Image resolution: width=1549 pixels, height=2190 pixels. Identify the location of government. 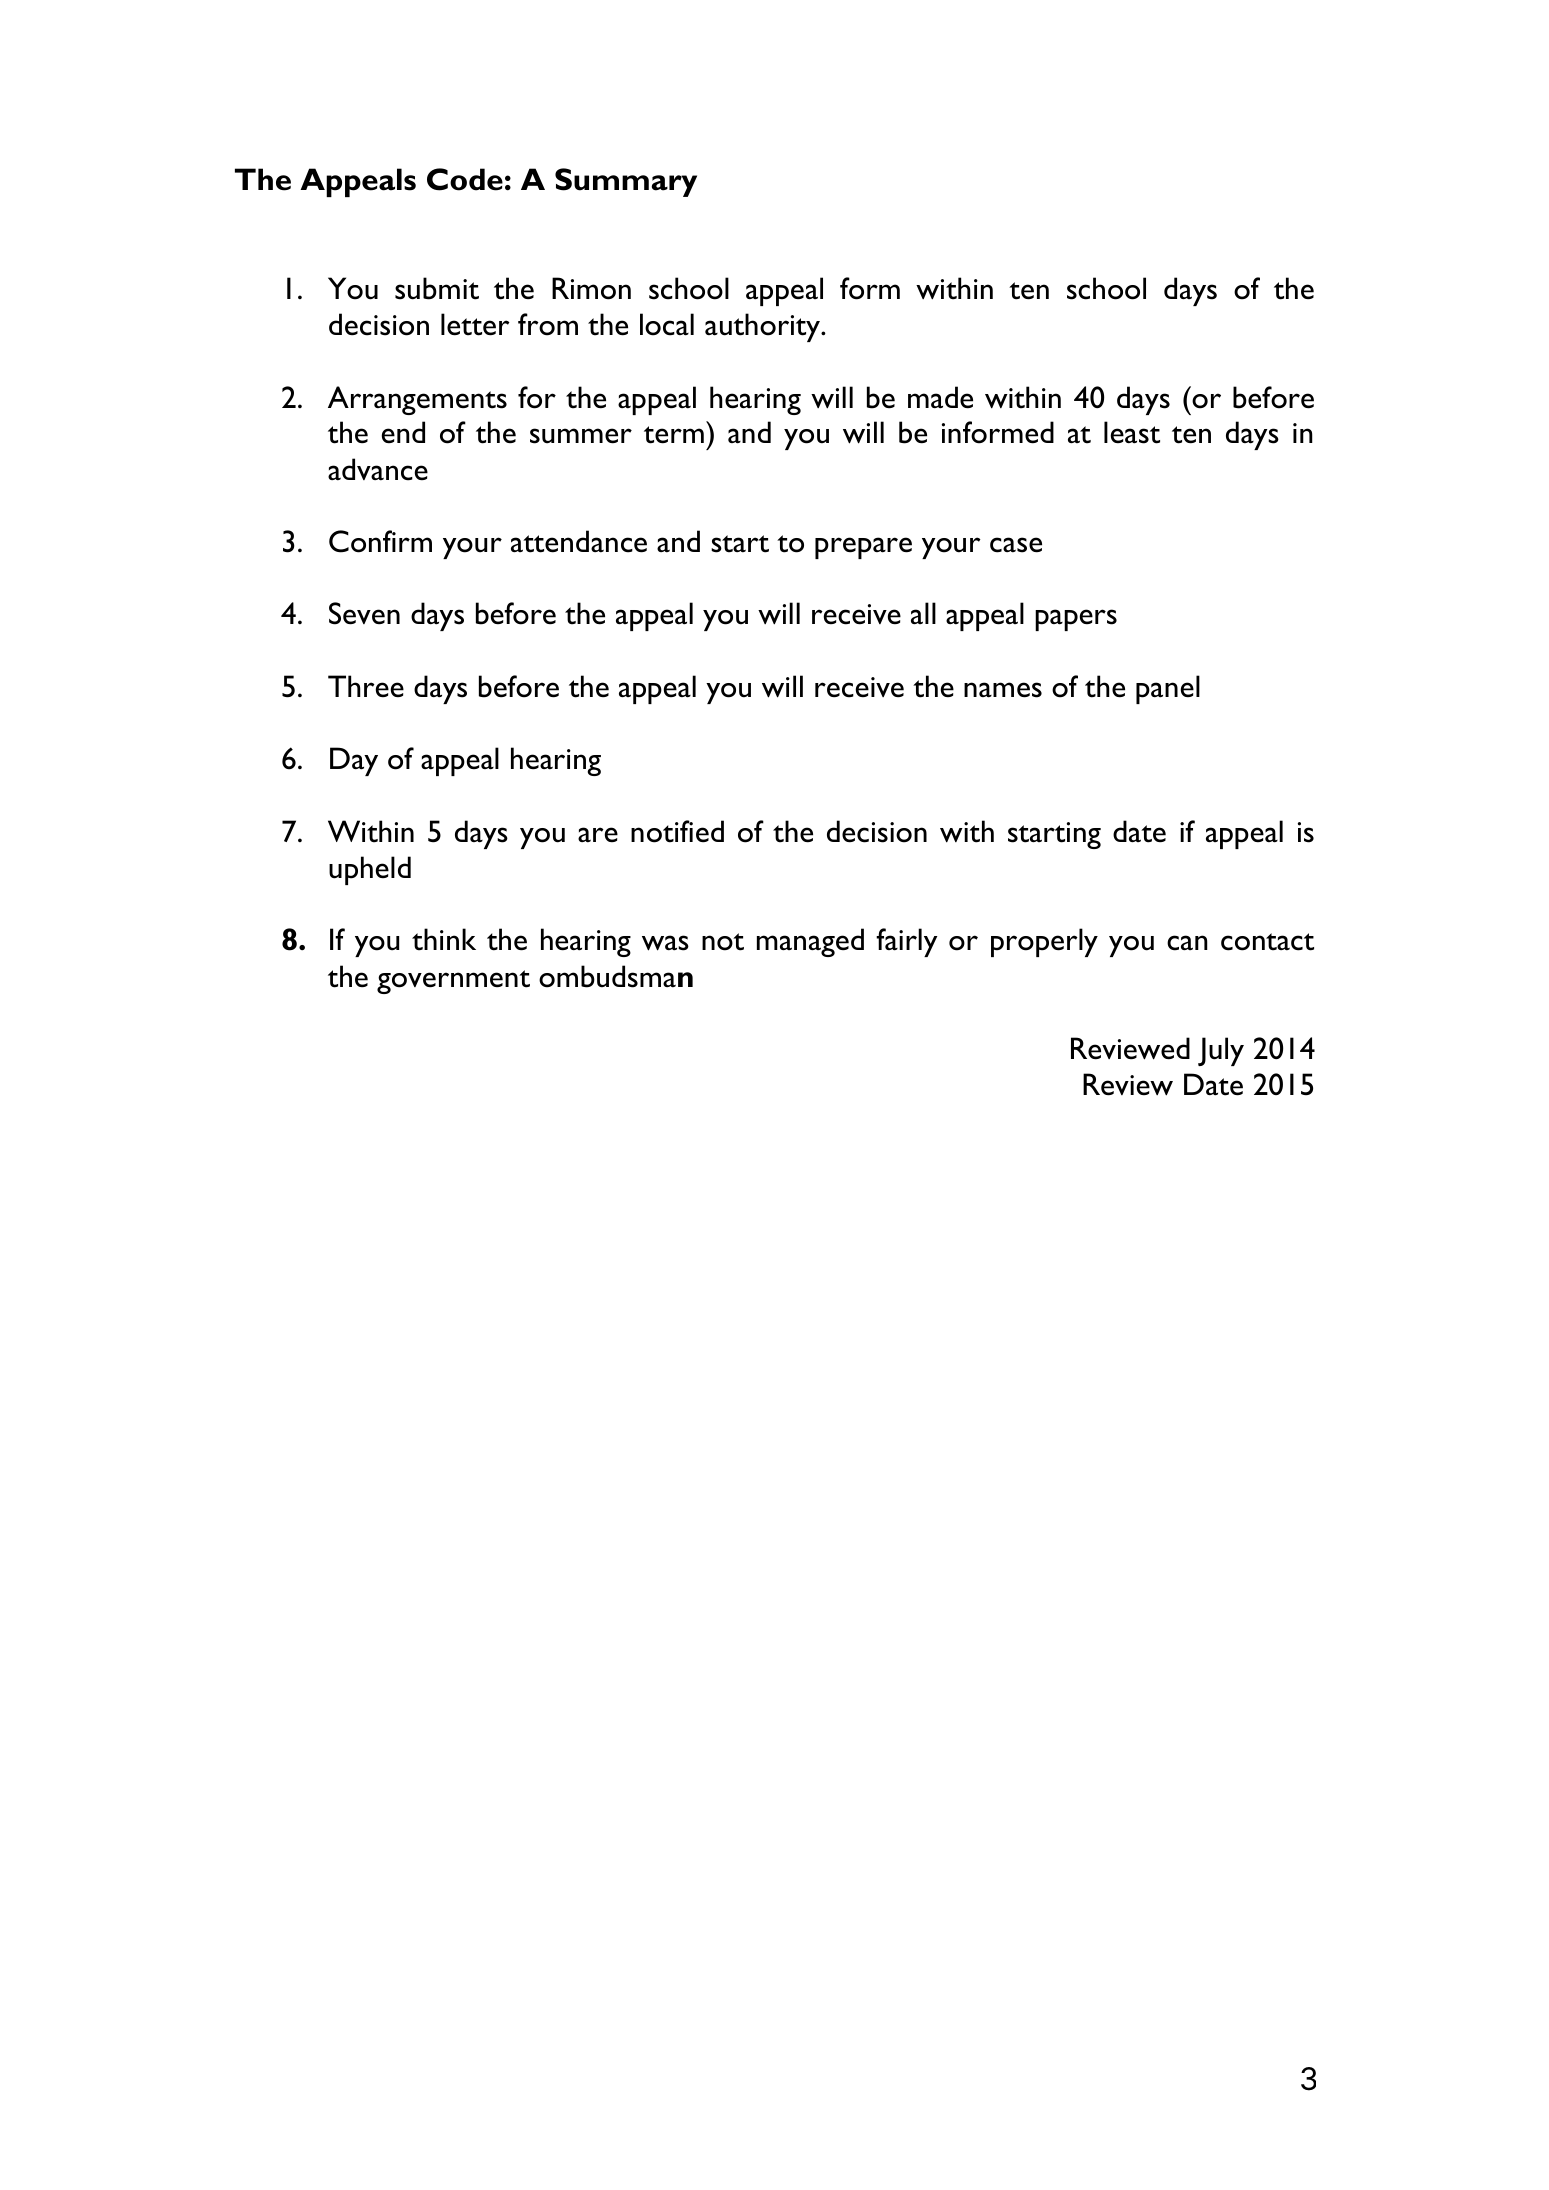
(453, 982).
